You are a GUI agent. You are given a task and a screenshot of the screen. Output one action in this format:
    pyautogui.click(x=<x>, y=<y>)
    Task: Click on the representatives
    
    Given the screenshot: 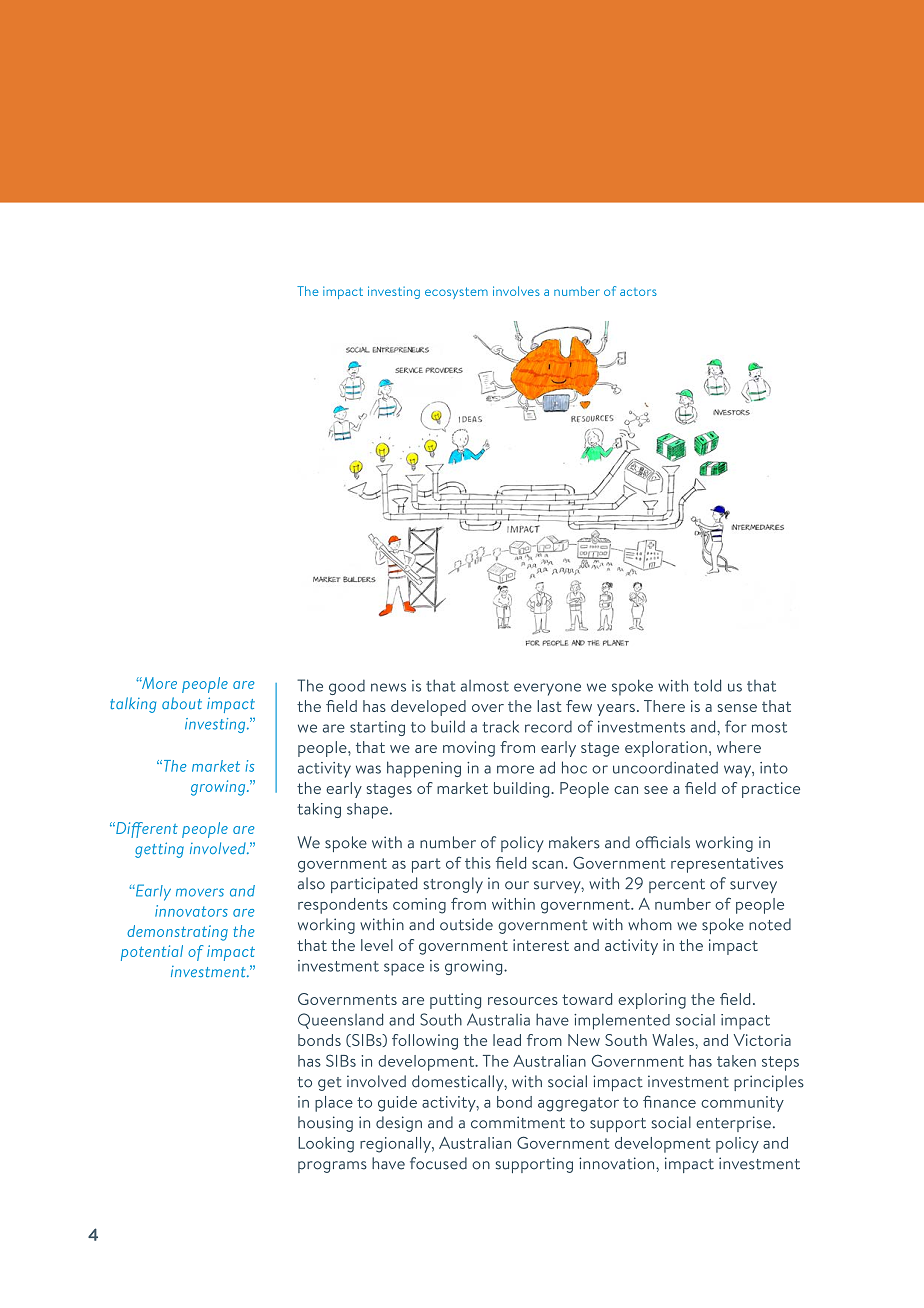 What is the action you would take?
    pyautogui.click(x=727, y=865)
